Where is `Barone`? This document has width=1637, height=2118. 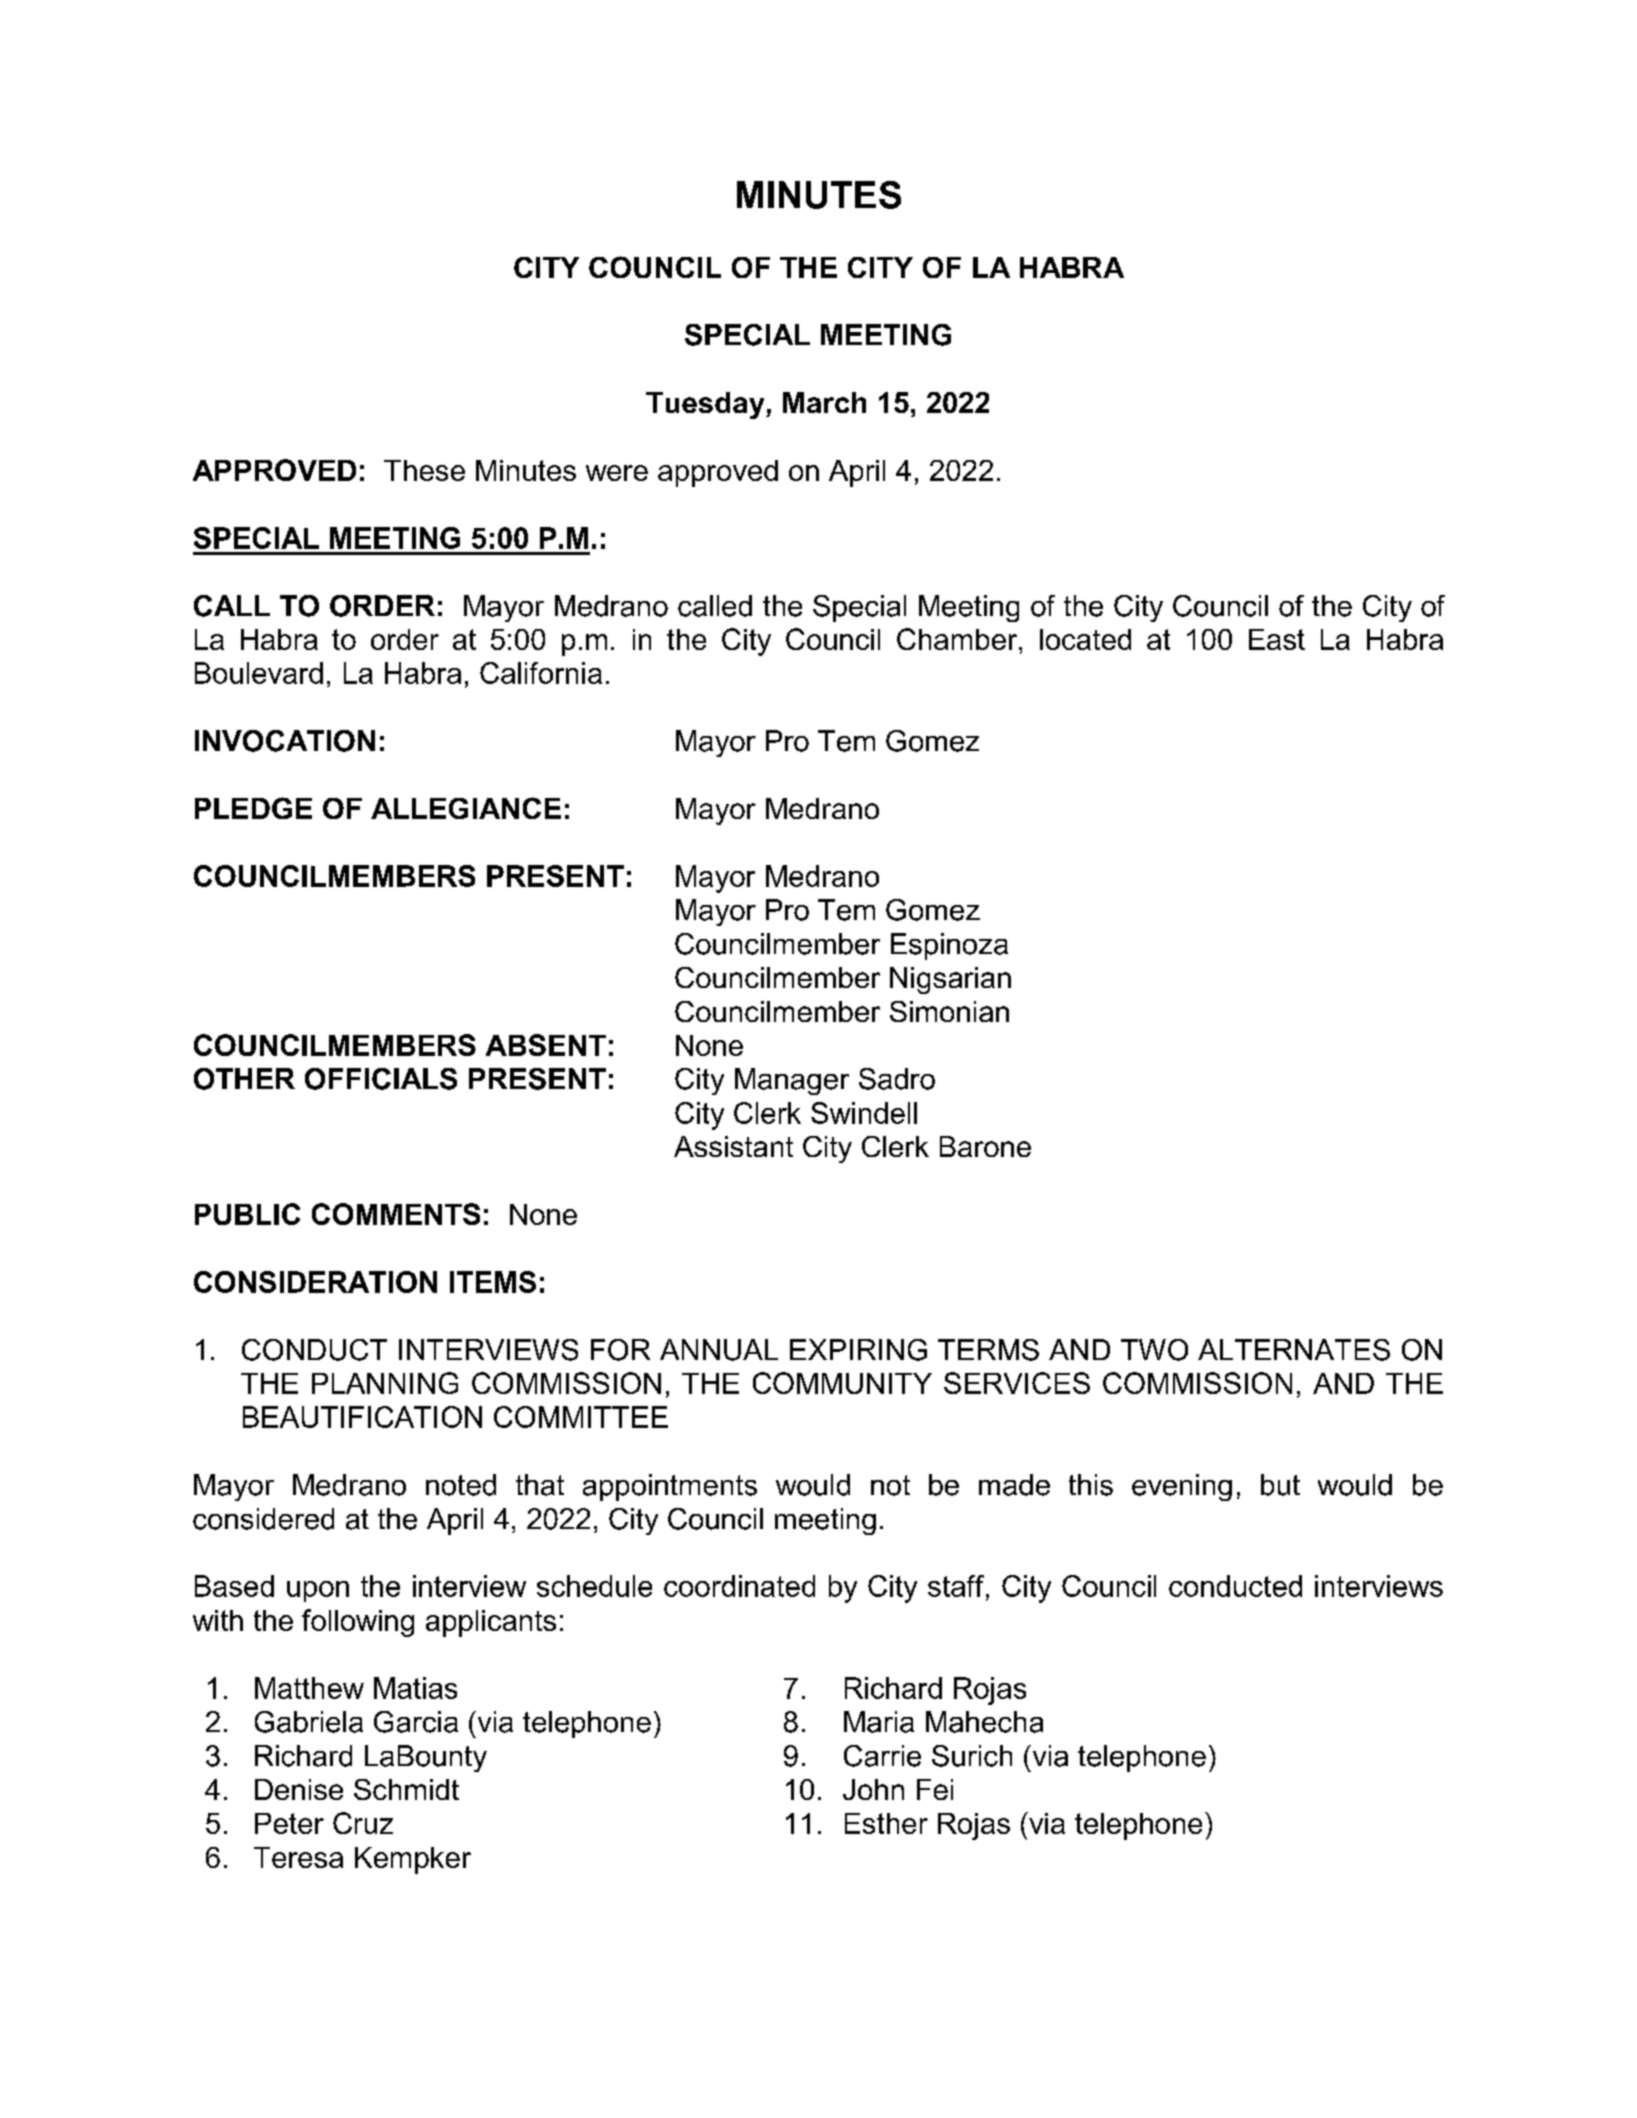
Barone is located at coordinates (985, 1146).
